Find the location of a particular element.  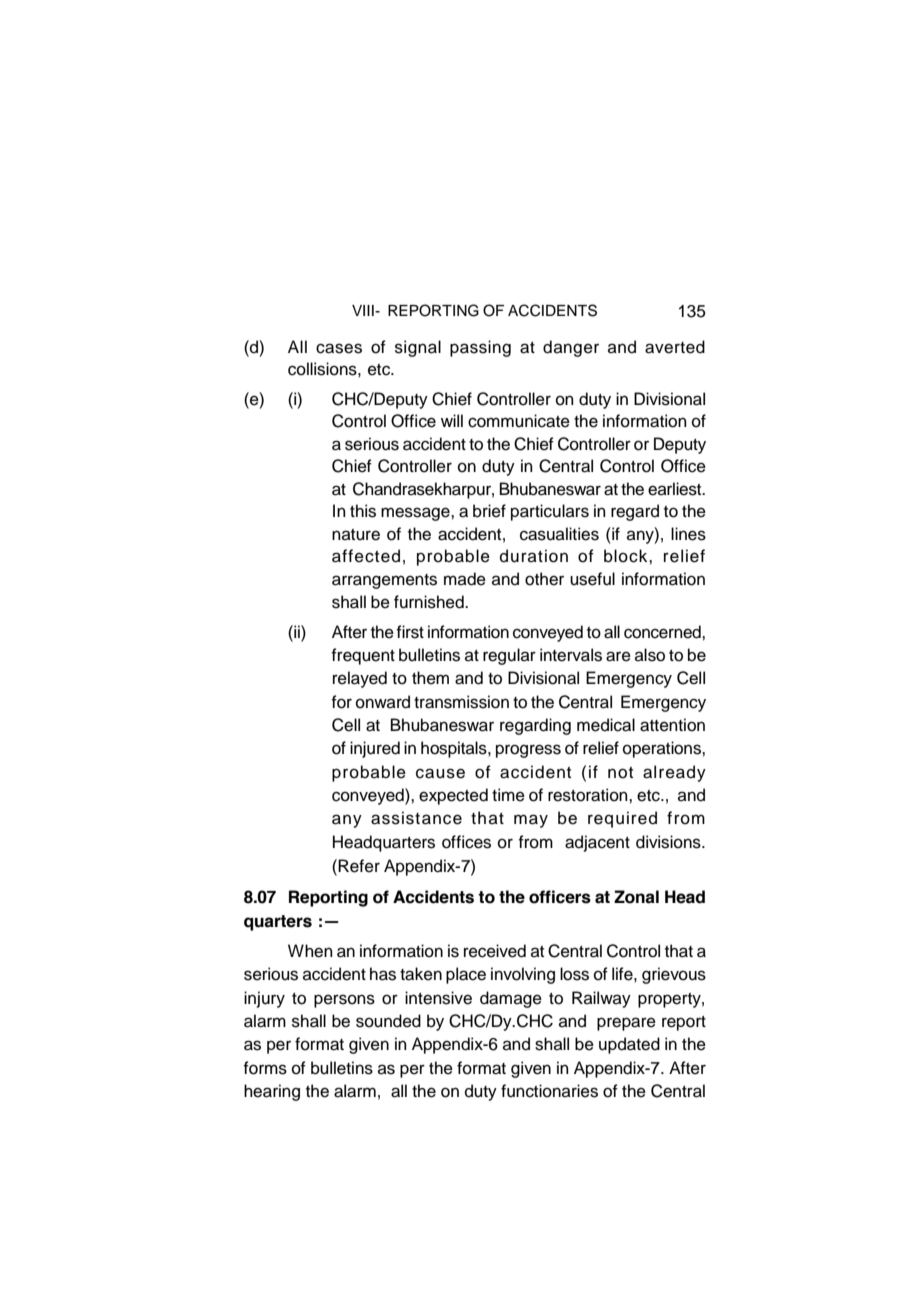

cases is located at coordinates (339, 348).
